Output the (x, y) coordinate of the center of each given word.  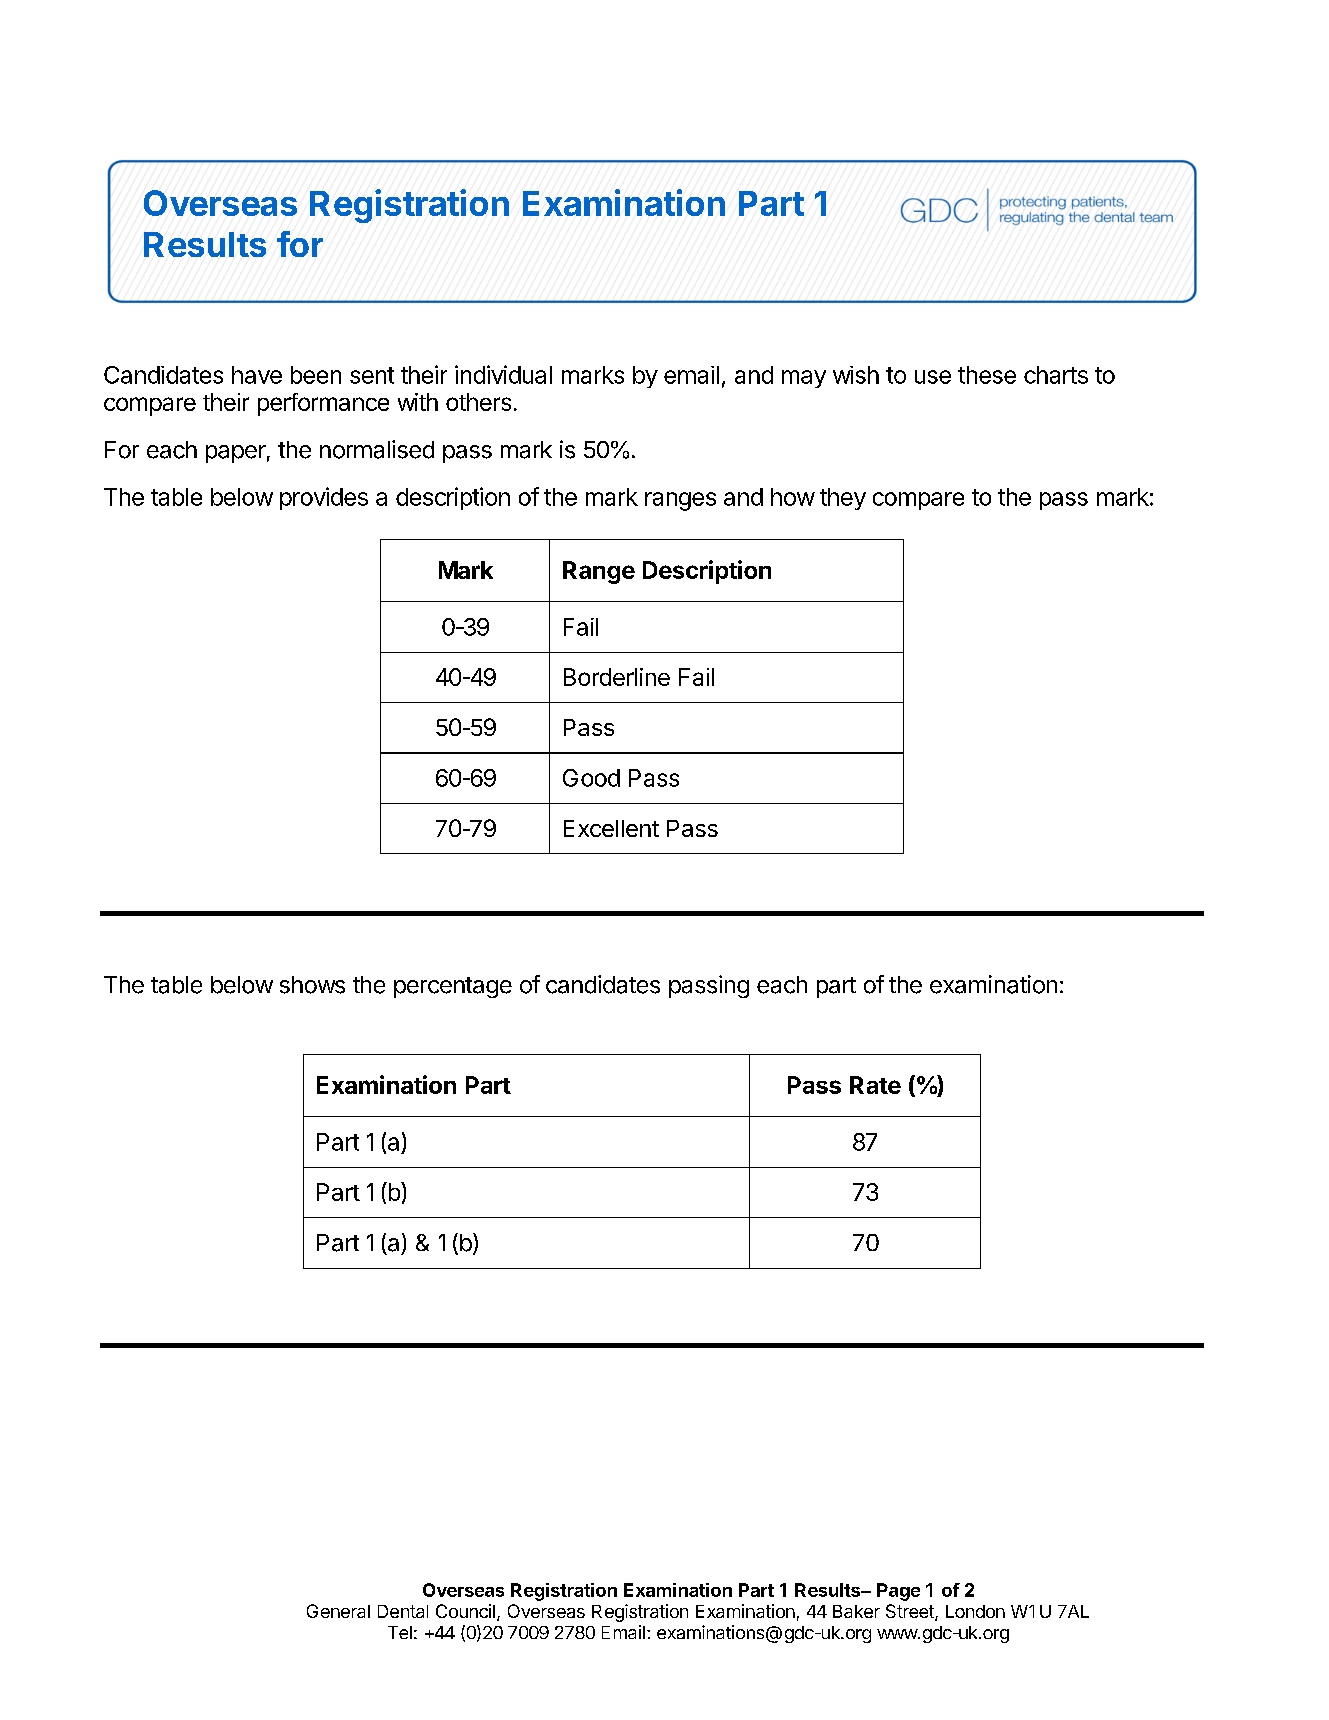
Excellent (611, 828)
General (338, 1611)
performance (323, 404)
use (933, 377)
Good (591, 778)
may (804, 379)
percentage (453, 987)
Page (898, 1592)
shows (312, 985)
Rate (875, 1085)
